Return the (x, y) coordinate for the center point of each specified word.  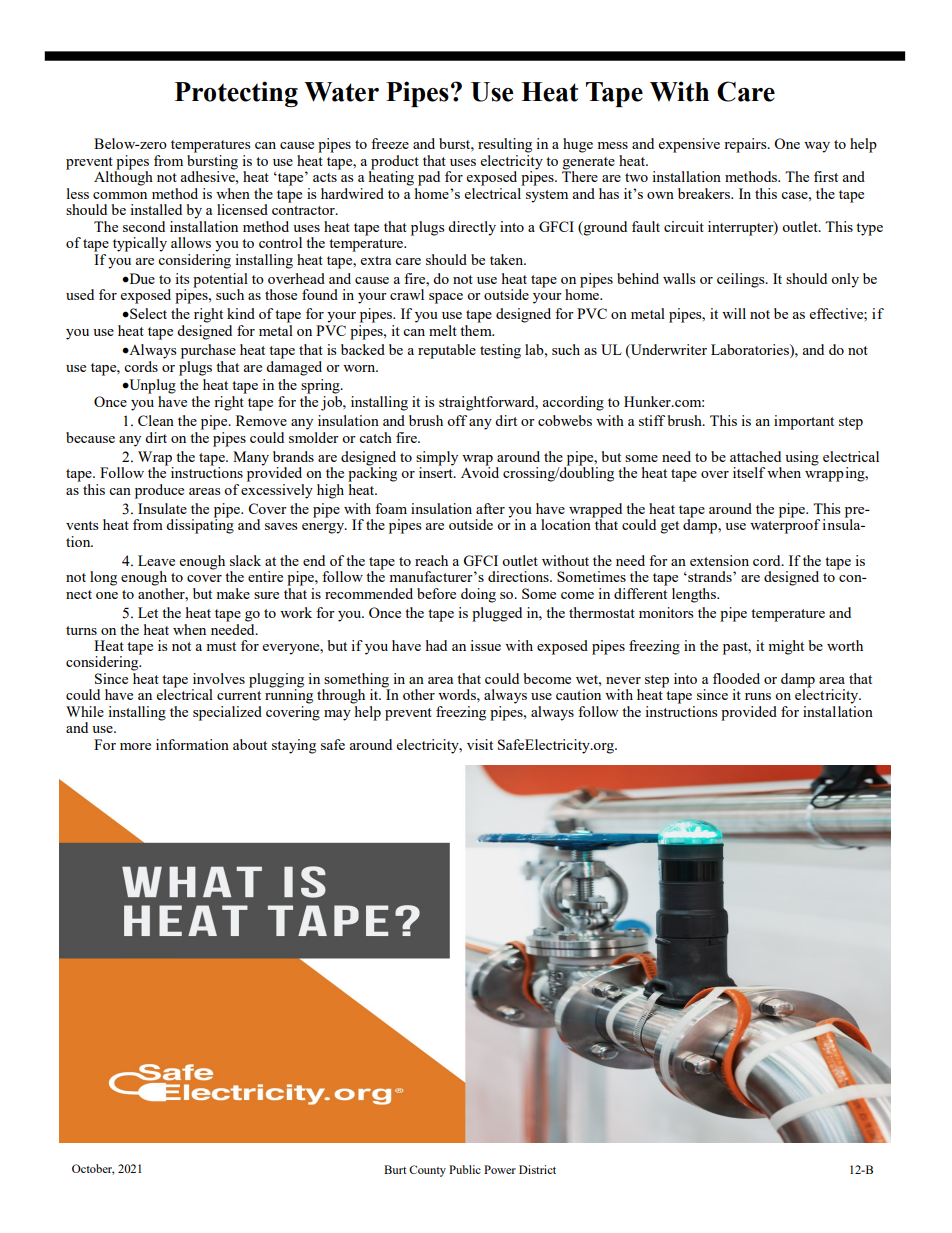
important (804, 422)
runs (758, 696)
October (93, 1169)
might (786, 647)
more (135, 746)
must (221, 646)
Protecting (236, 94)
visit (480, 744)
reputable (447, 351)
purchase (208, 351)
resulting (505, 145)
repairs (746, 145)
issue (485, 645)
